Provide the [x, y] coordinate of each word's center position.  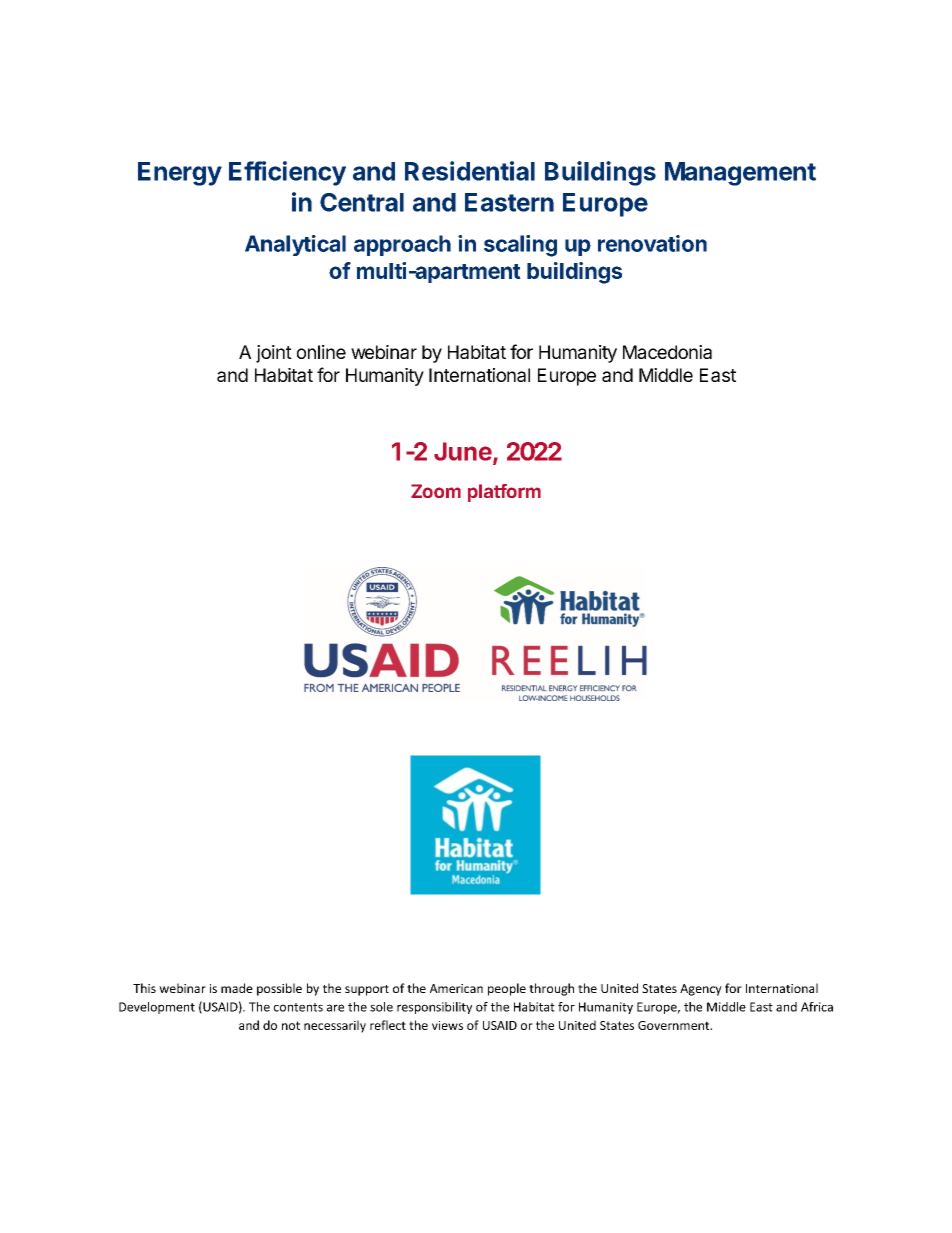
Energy [180, 174]
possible [279, 989]
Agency [701, 990]
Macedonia [667, 352]
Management [740, 174]
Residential [470, 171]
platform [504, 493]
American [456, 988]
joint [274, 354]
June [463, 451]
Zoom [436, 491]
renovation [652, 243]
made [237, 988]
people [507, 989]
